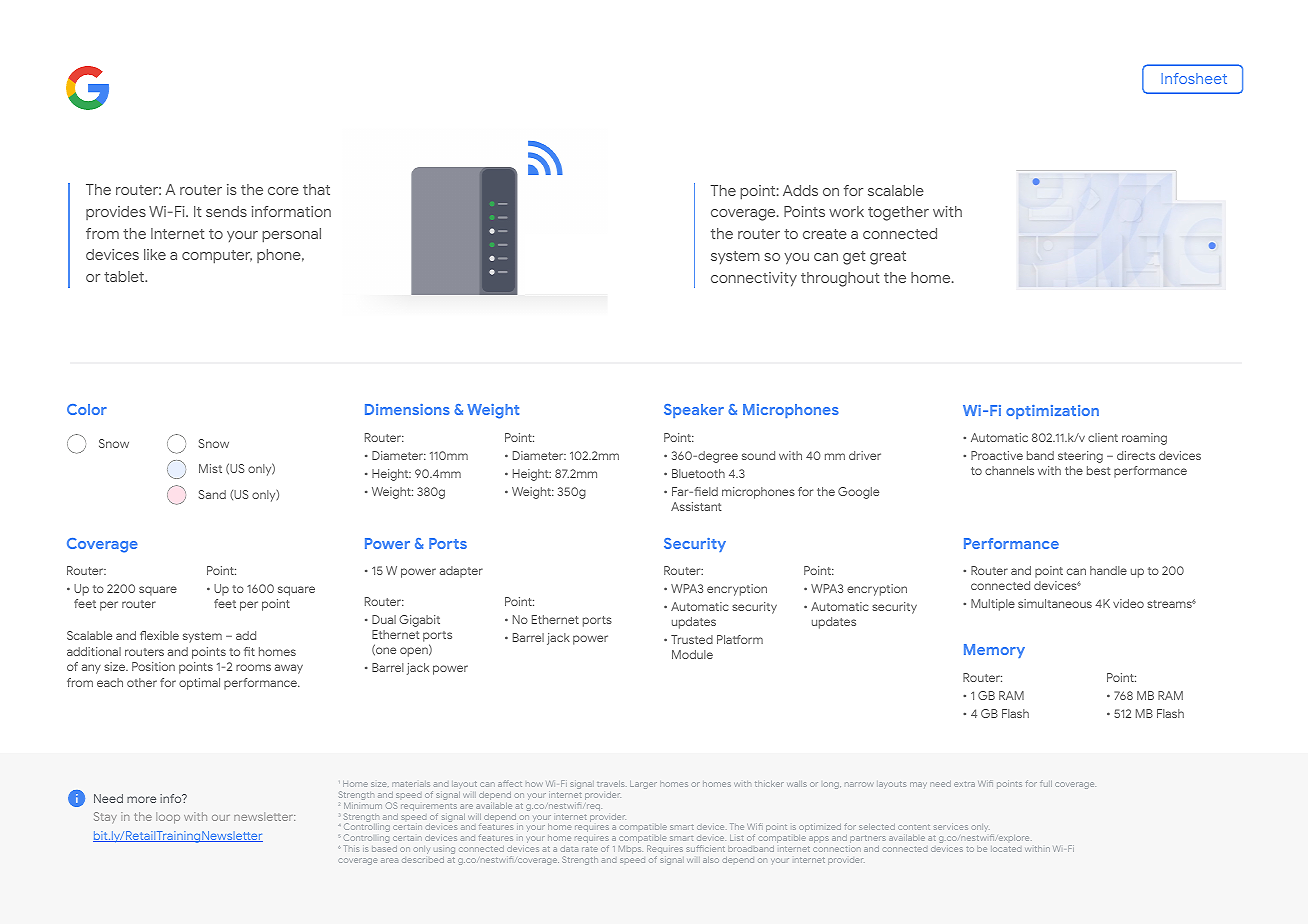 The width and height of the page is (1308, 924). I want to click on sends, so click(226, 211).
